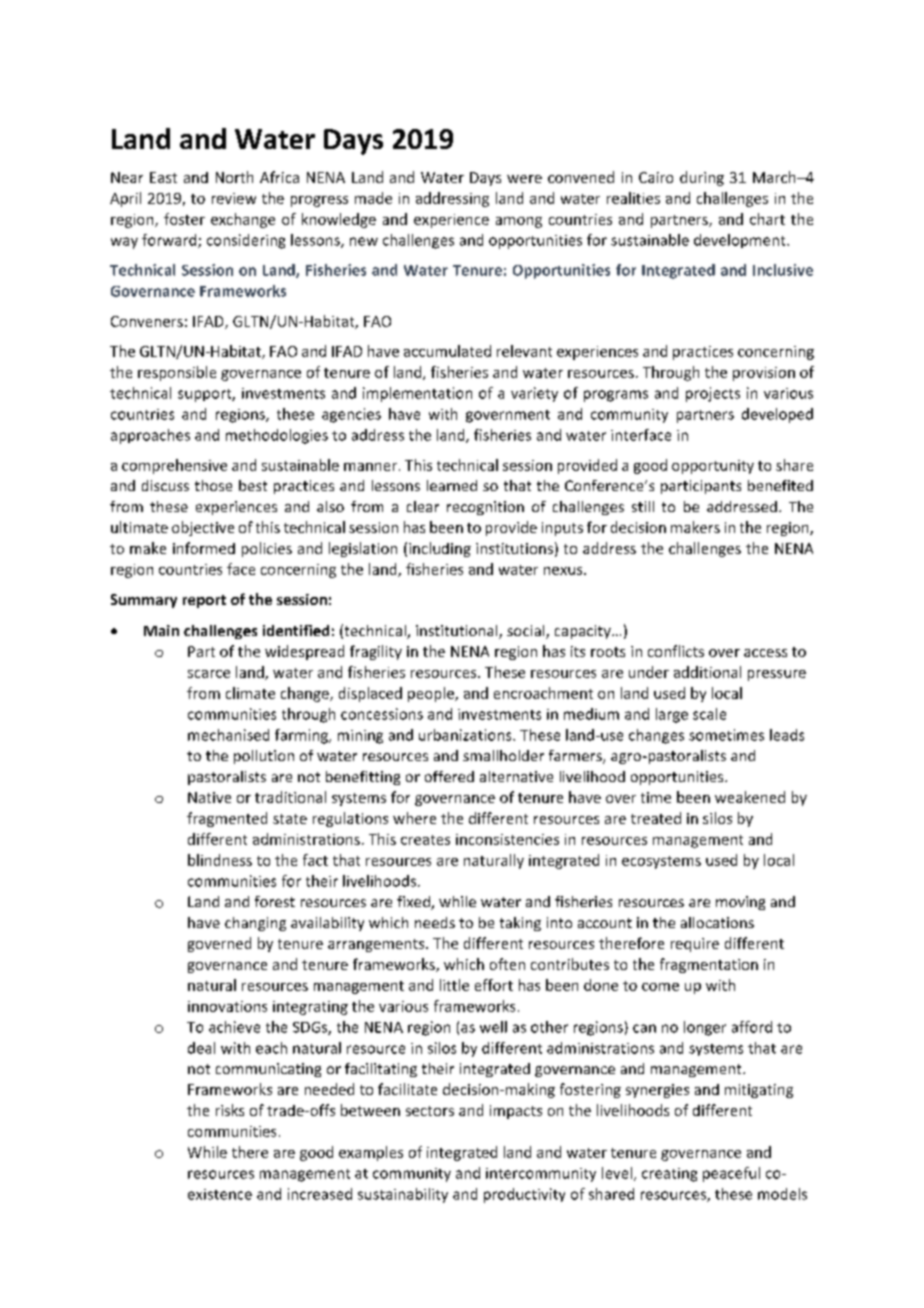 This image has width=924, height=1308. Describe the element at coordinates (209, 674) in the image. I see `scarce` at that location.
